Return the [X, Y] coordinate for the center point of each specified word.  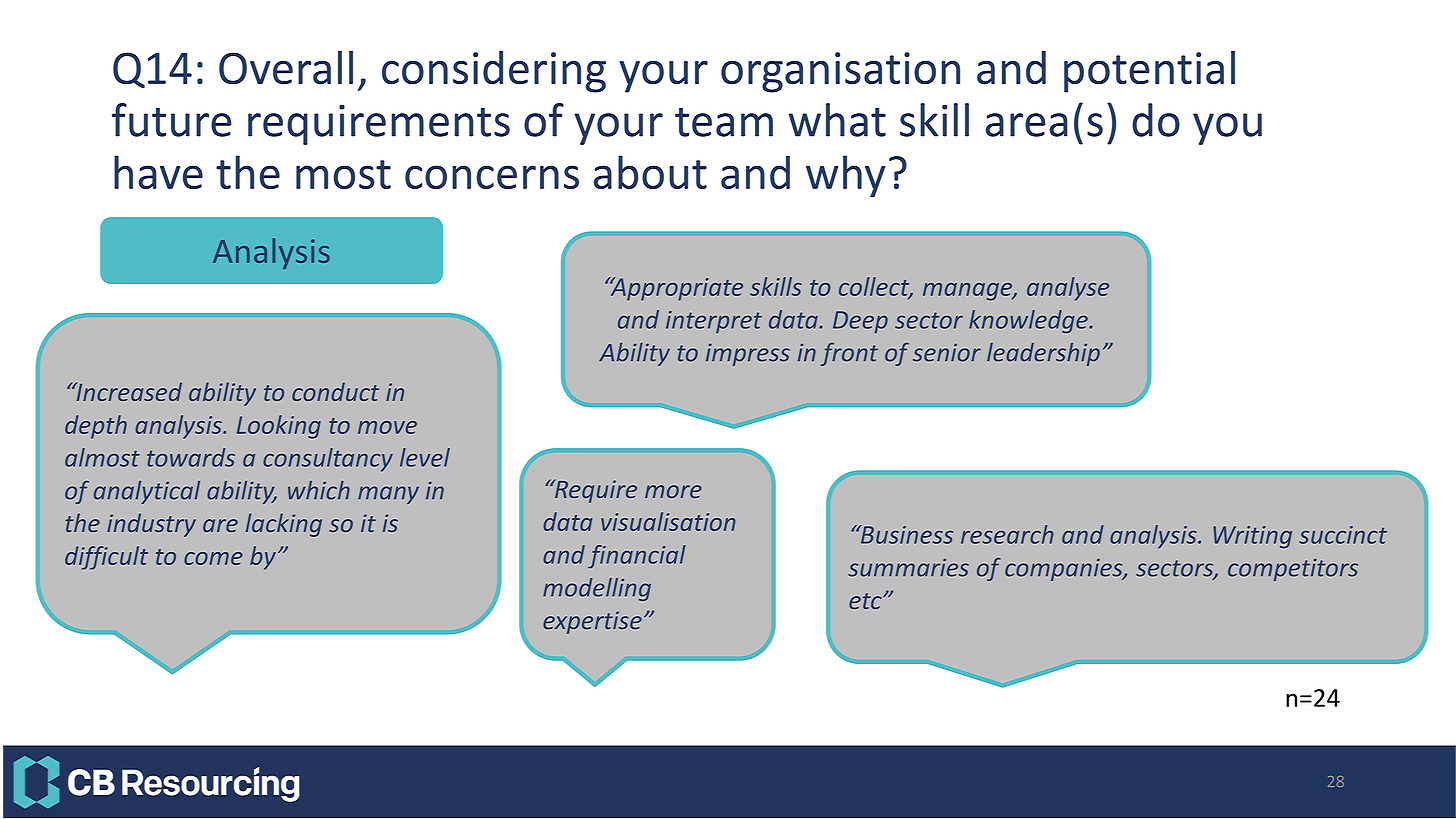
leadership [1043, 354]
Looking [279, 427]
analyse [1068, 289]
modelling [597, 589]
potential [1149, 72]
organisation [840, 72]
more [673, 491]
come [213, 558]
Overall [286, 68]
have [158, 172]
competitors [1293, 569]
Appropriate [675, 289]
